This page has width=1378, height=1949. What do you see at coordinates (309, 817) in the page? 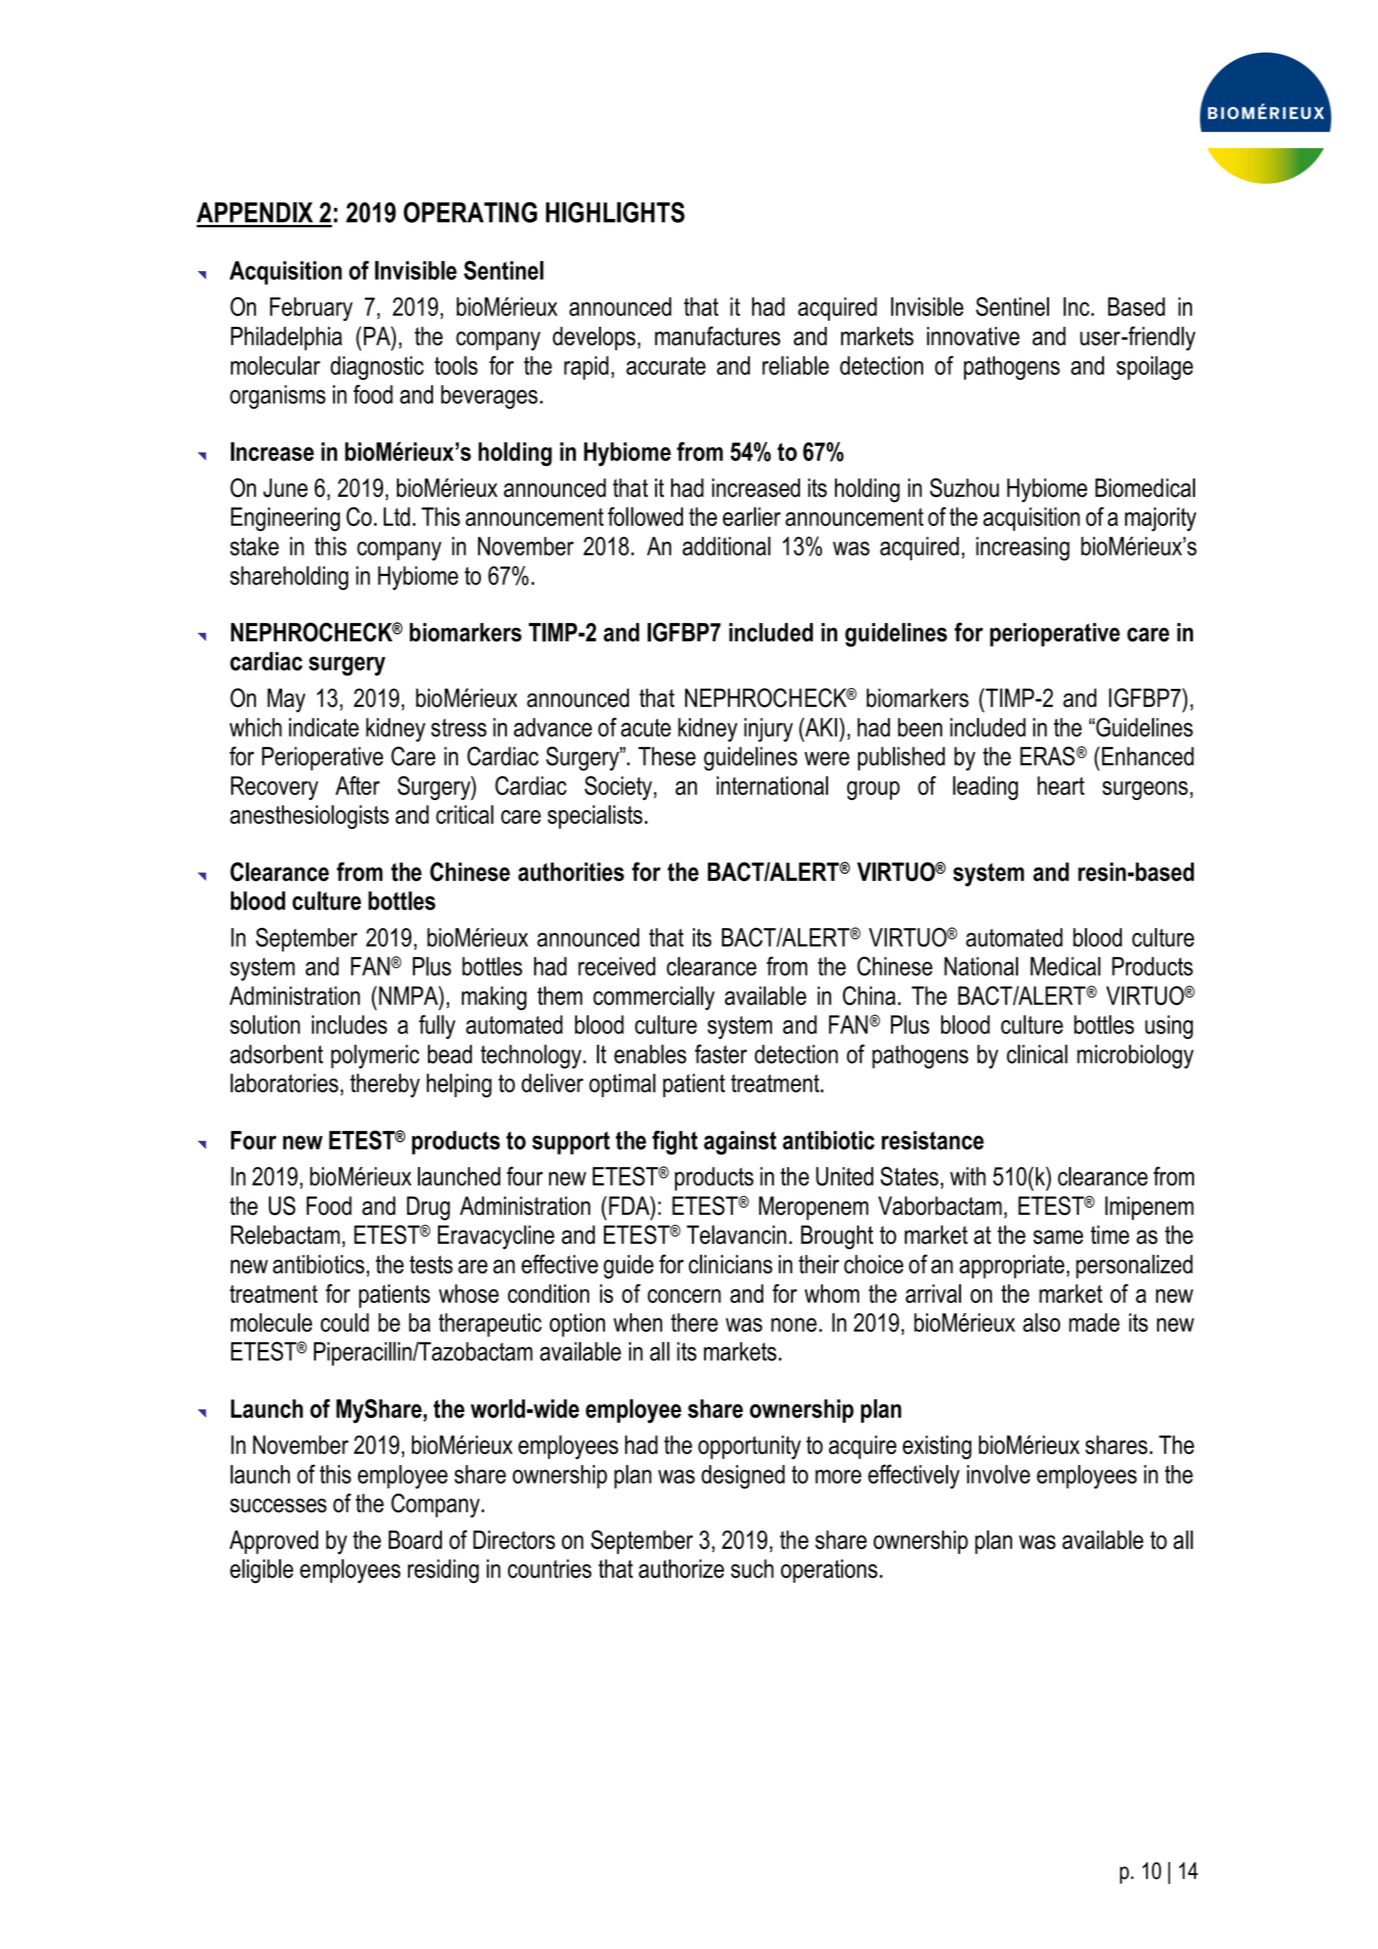
I see `anesthesiologists` at bounding box center [309, 817].
